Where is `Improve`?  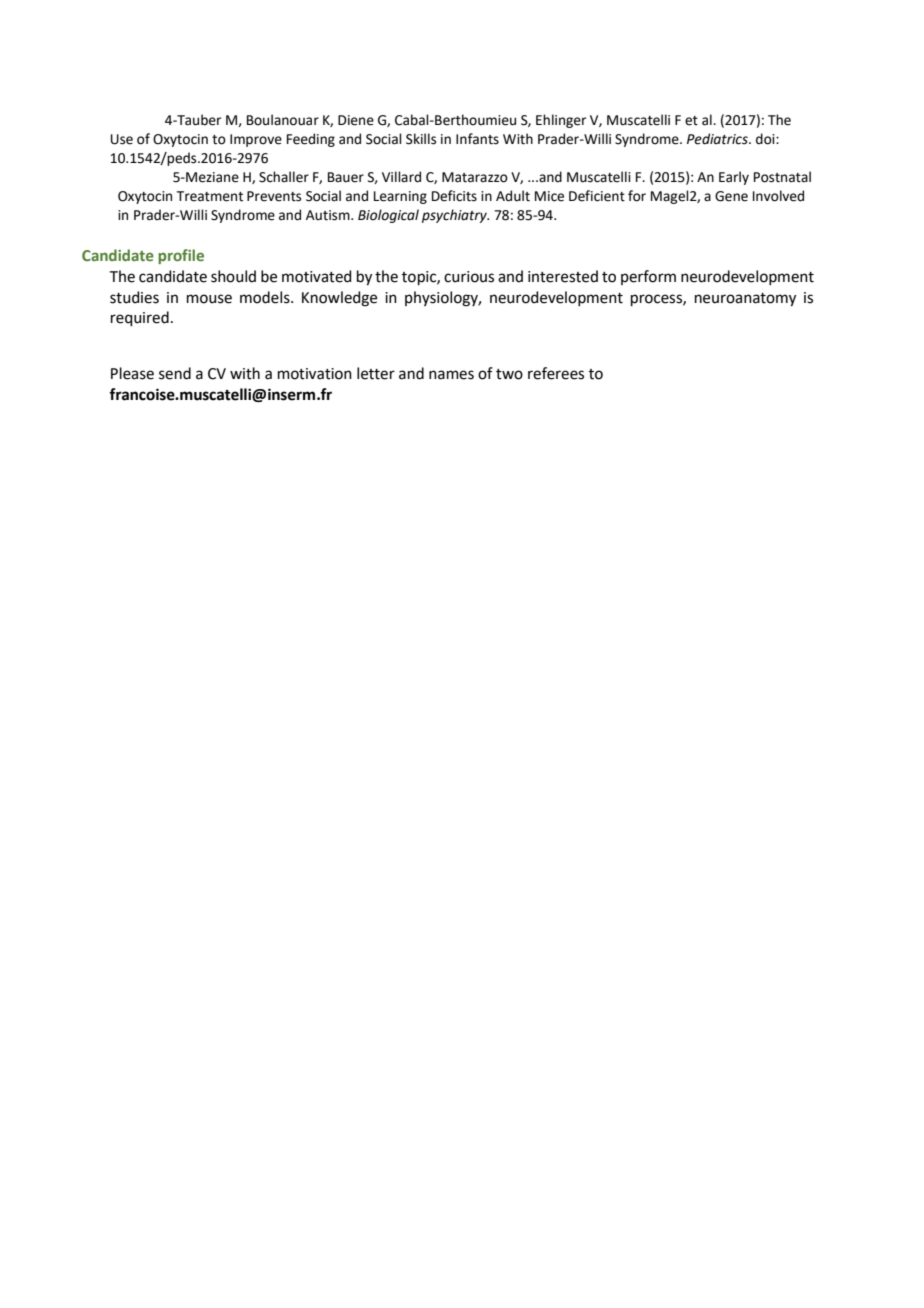 Improve is located at coordinates (256, 140).
